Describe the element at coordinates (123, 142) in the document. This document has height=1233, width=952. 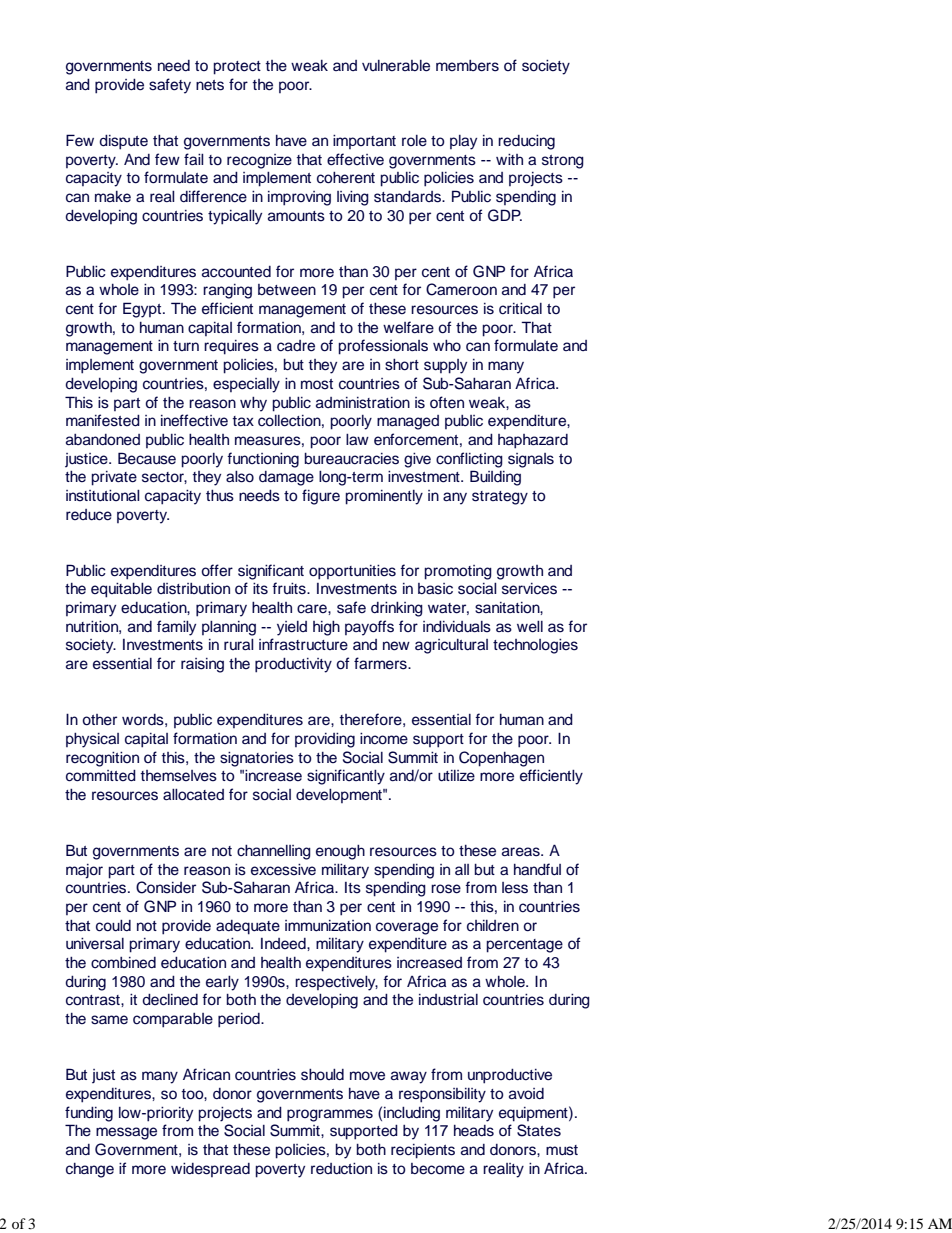
I see `dispute` at that location.
